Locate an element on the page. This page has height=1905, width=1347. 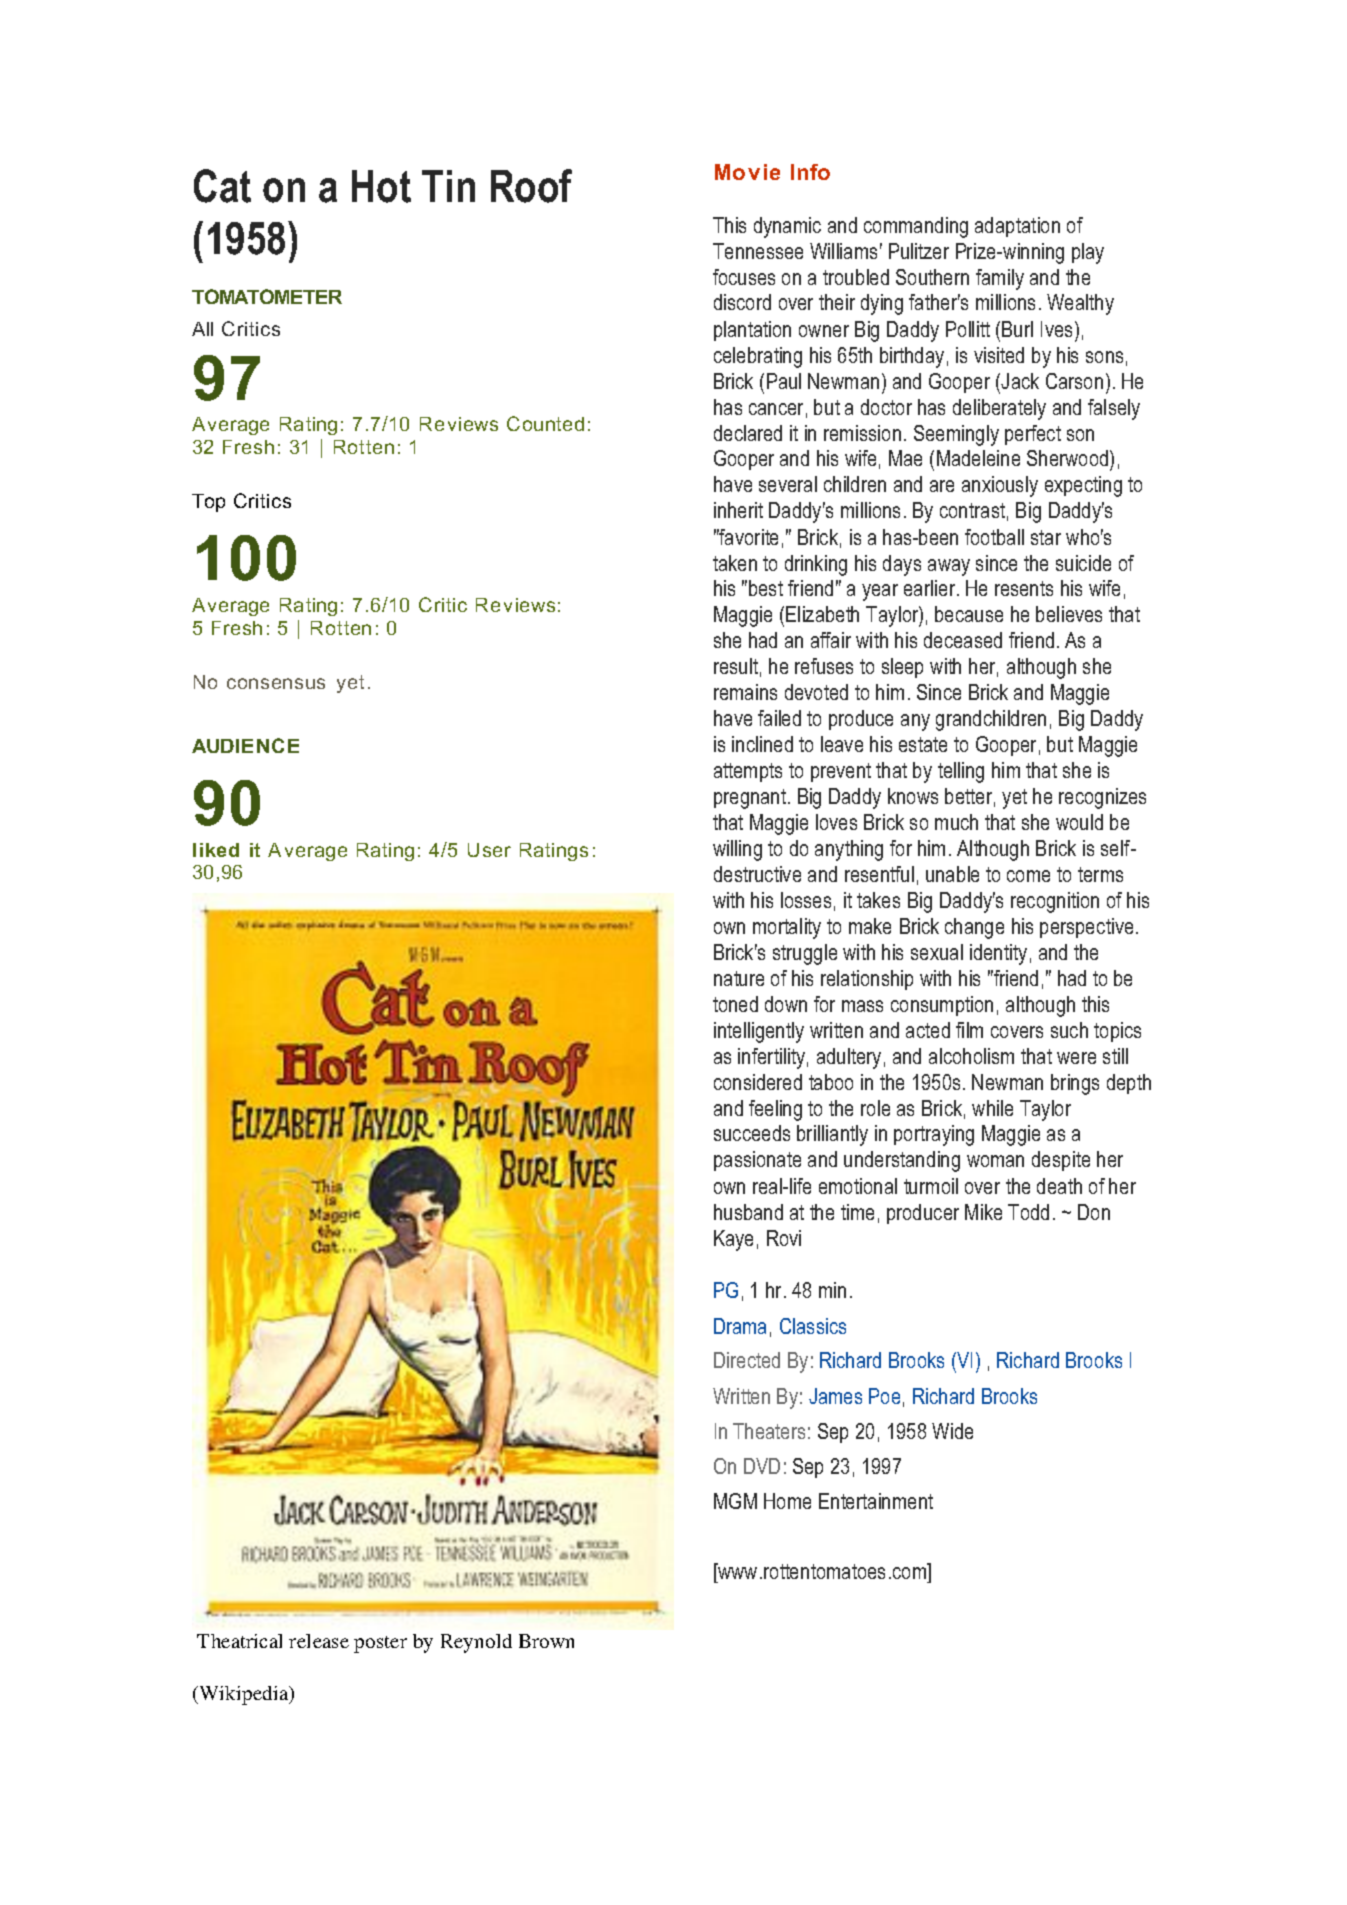
release is located at coordinates (319, 1641).
